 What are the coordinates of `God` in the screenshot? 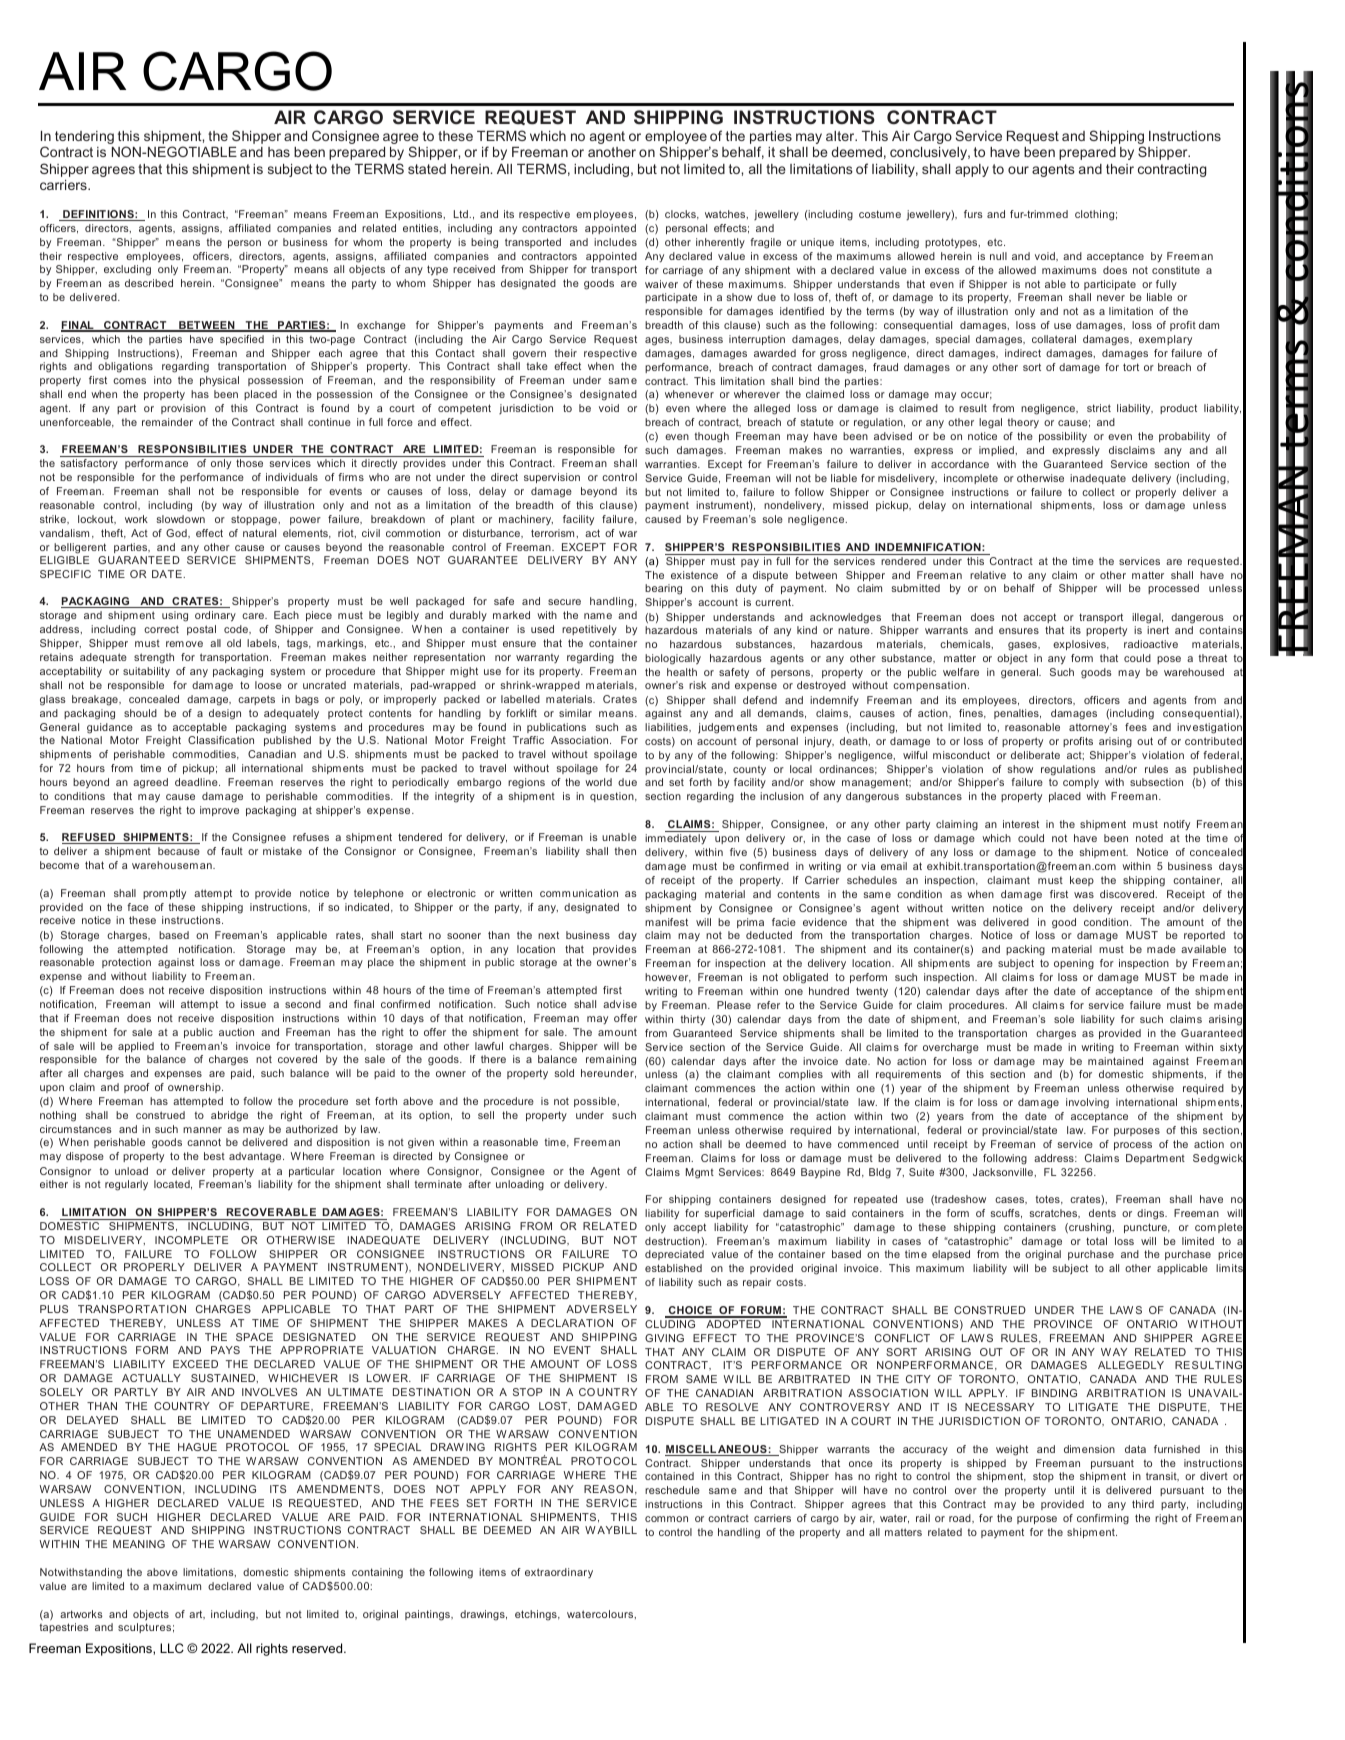 It's located at (177, 533).
